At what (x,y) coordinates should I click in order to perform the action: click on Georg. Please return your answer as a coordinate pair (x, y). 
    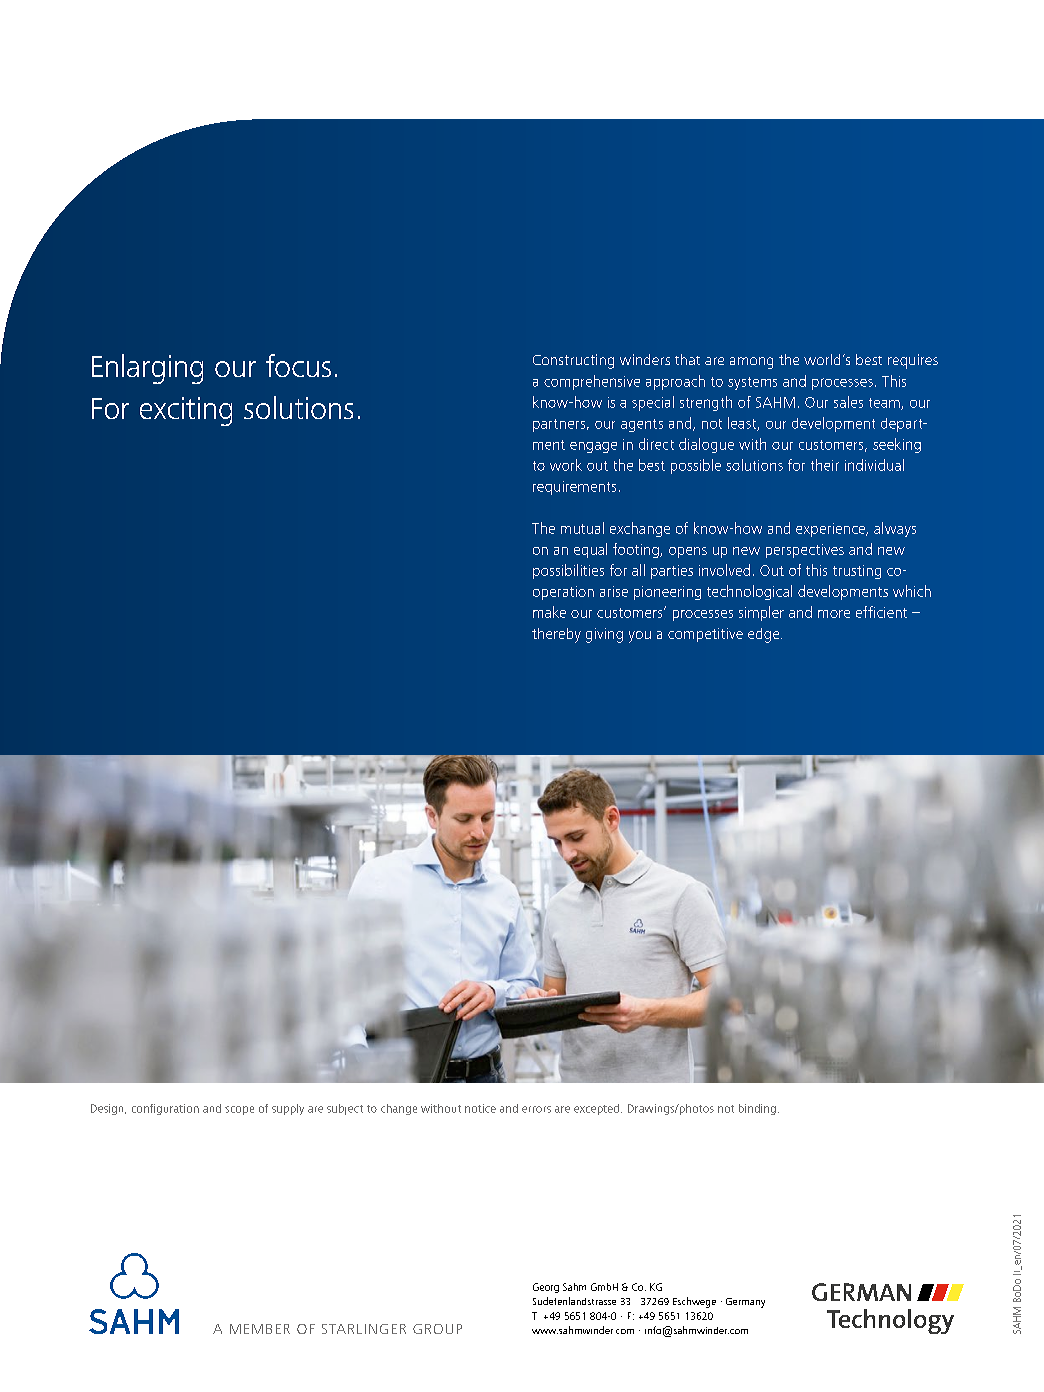
    Looking at the image, I should click on (546, 1288).
